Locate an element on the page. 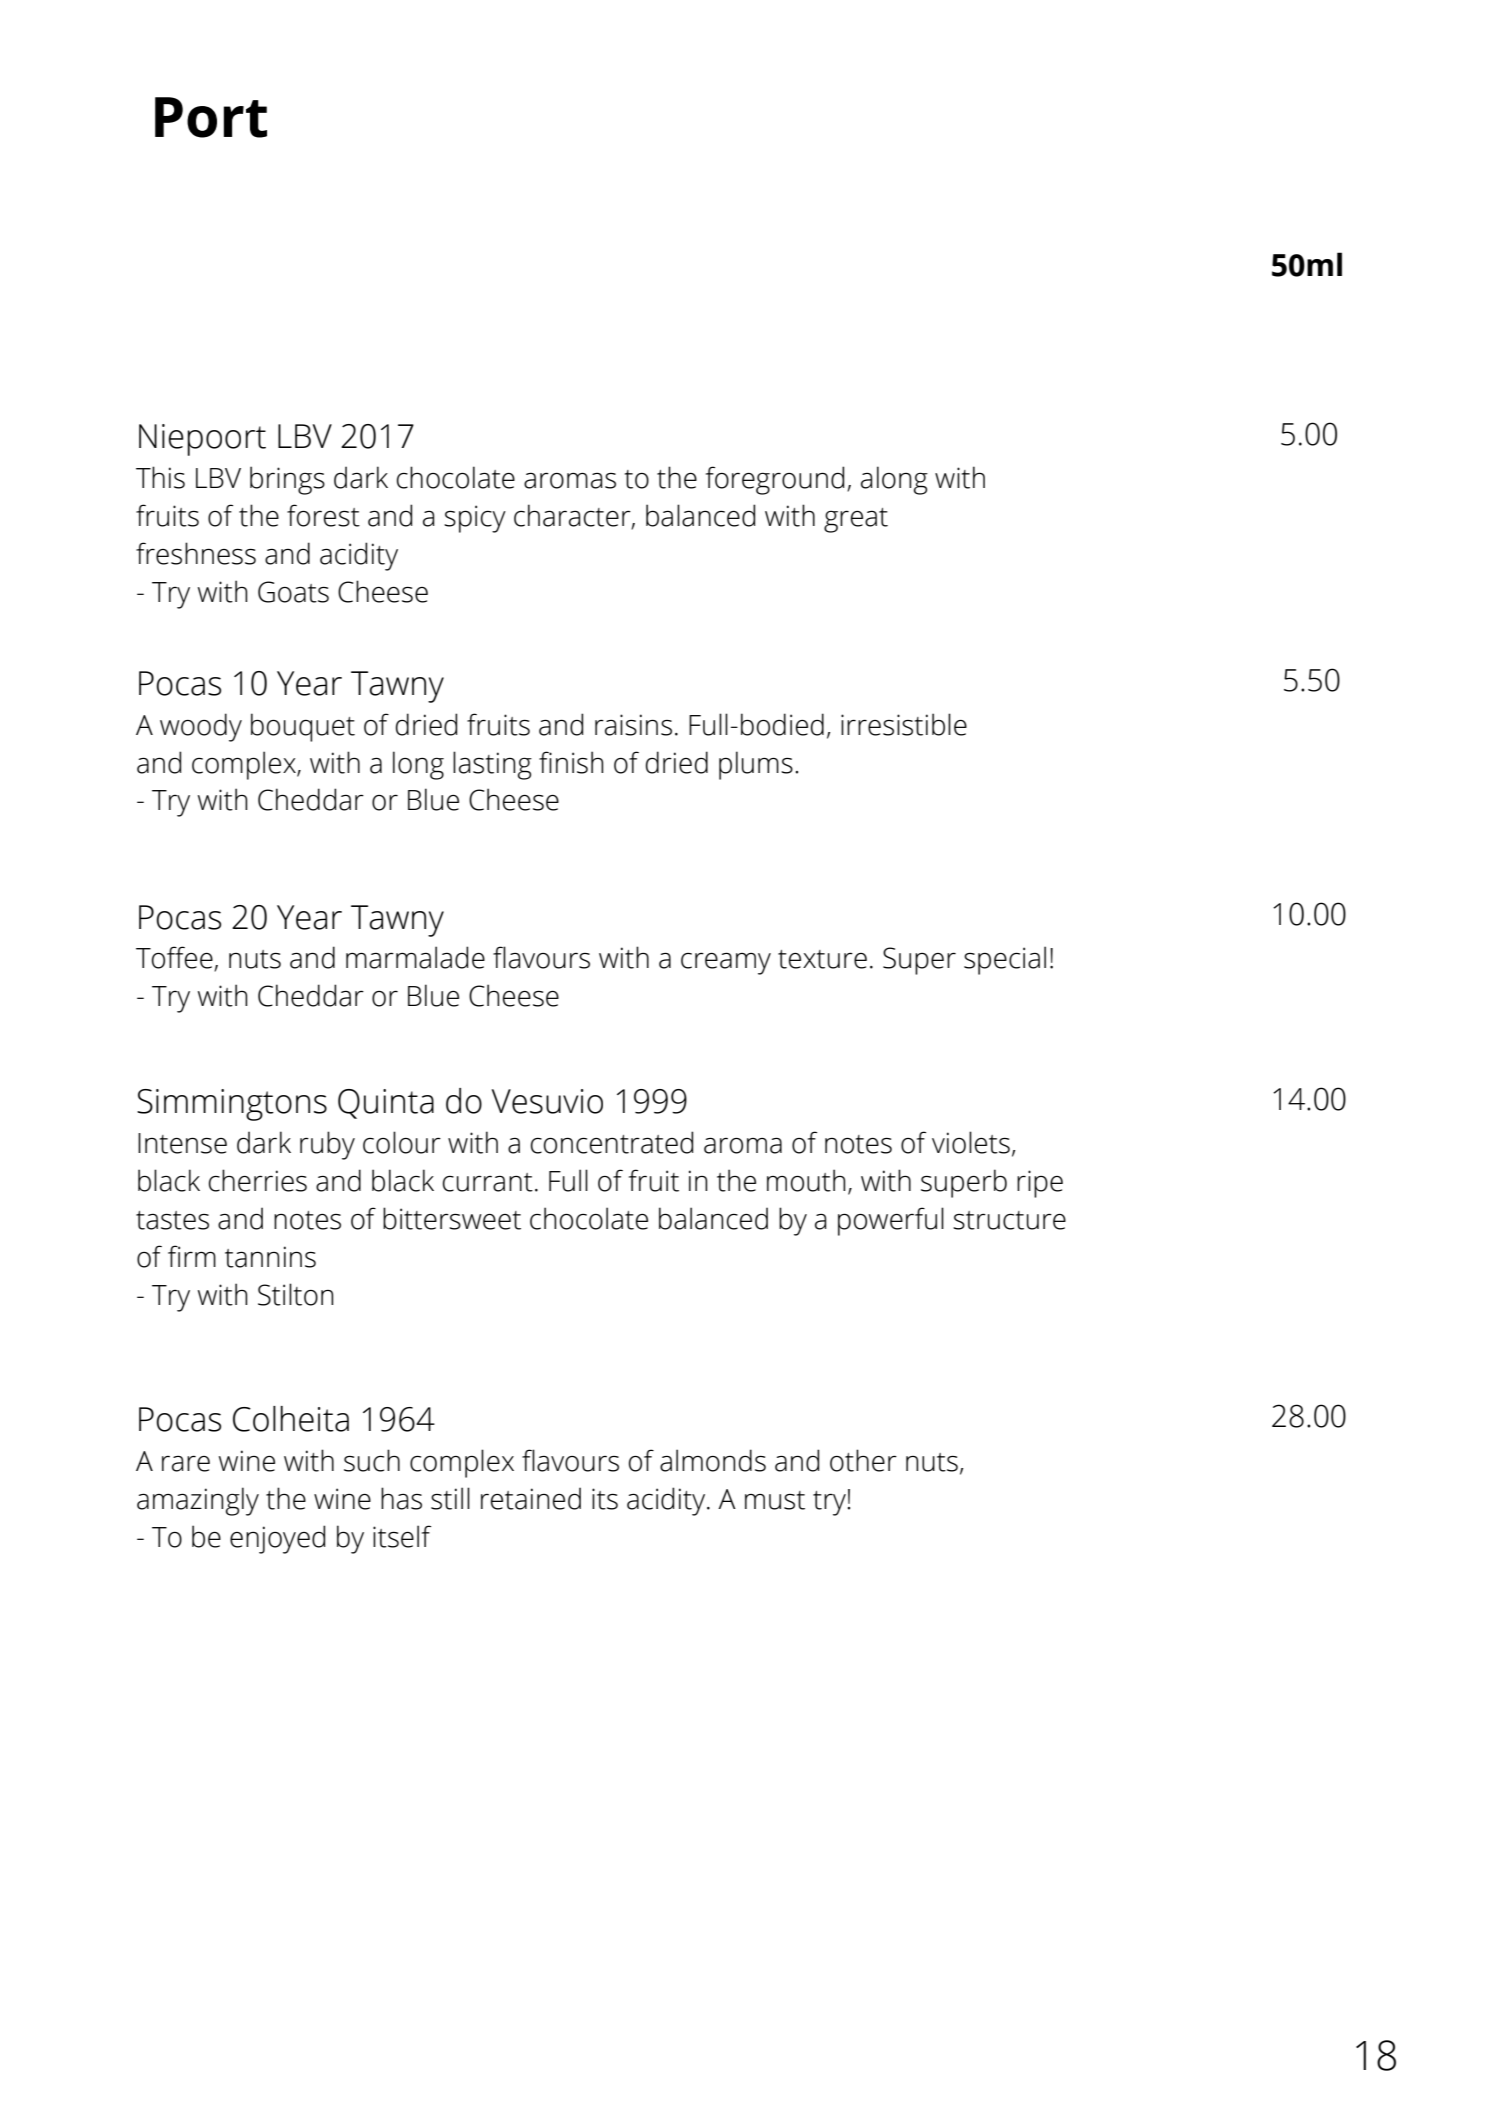 This page has height=2125, width=1502. Port is located at coordinates (211, 117).
